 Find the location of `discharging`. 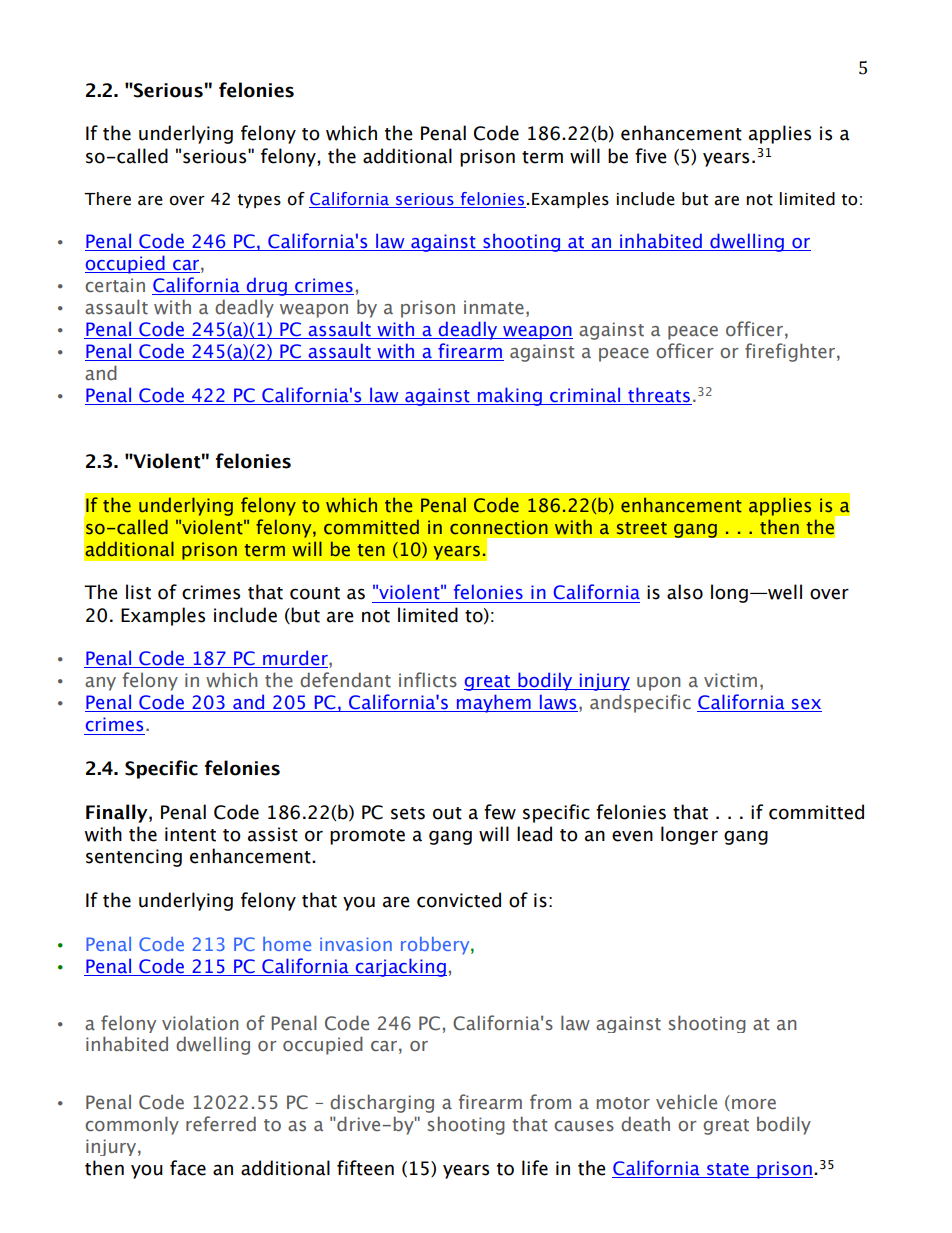

discharging is located at coordinates (382, 1103).
